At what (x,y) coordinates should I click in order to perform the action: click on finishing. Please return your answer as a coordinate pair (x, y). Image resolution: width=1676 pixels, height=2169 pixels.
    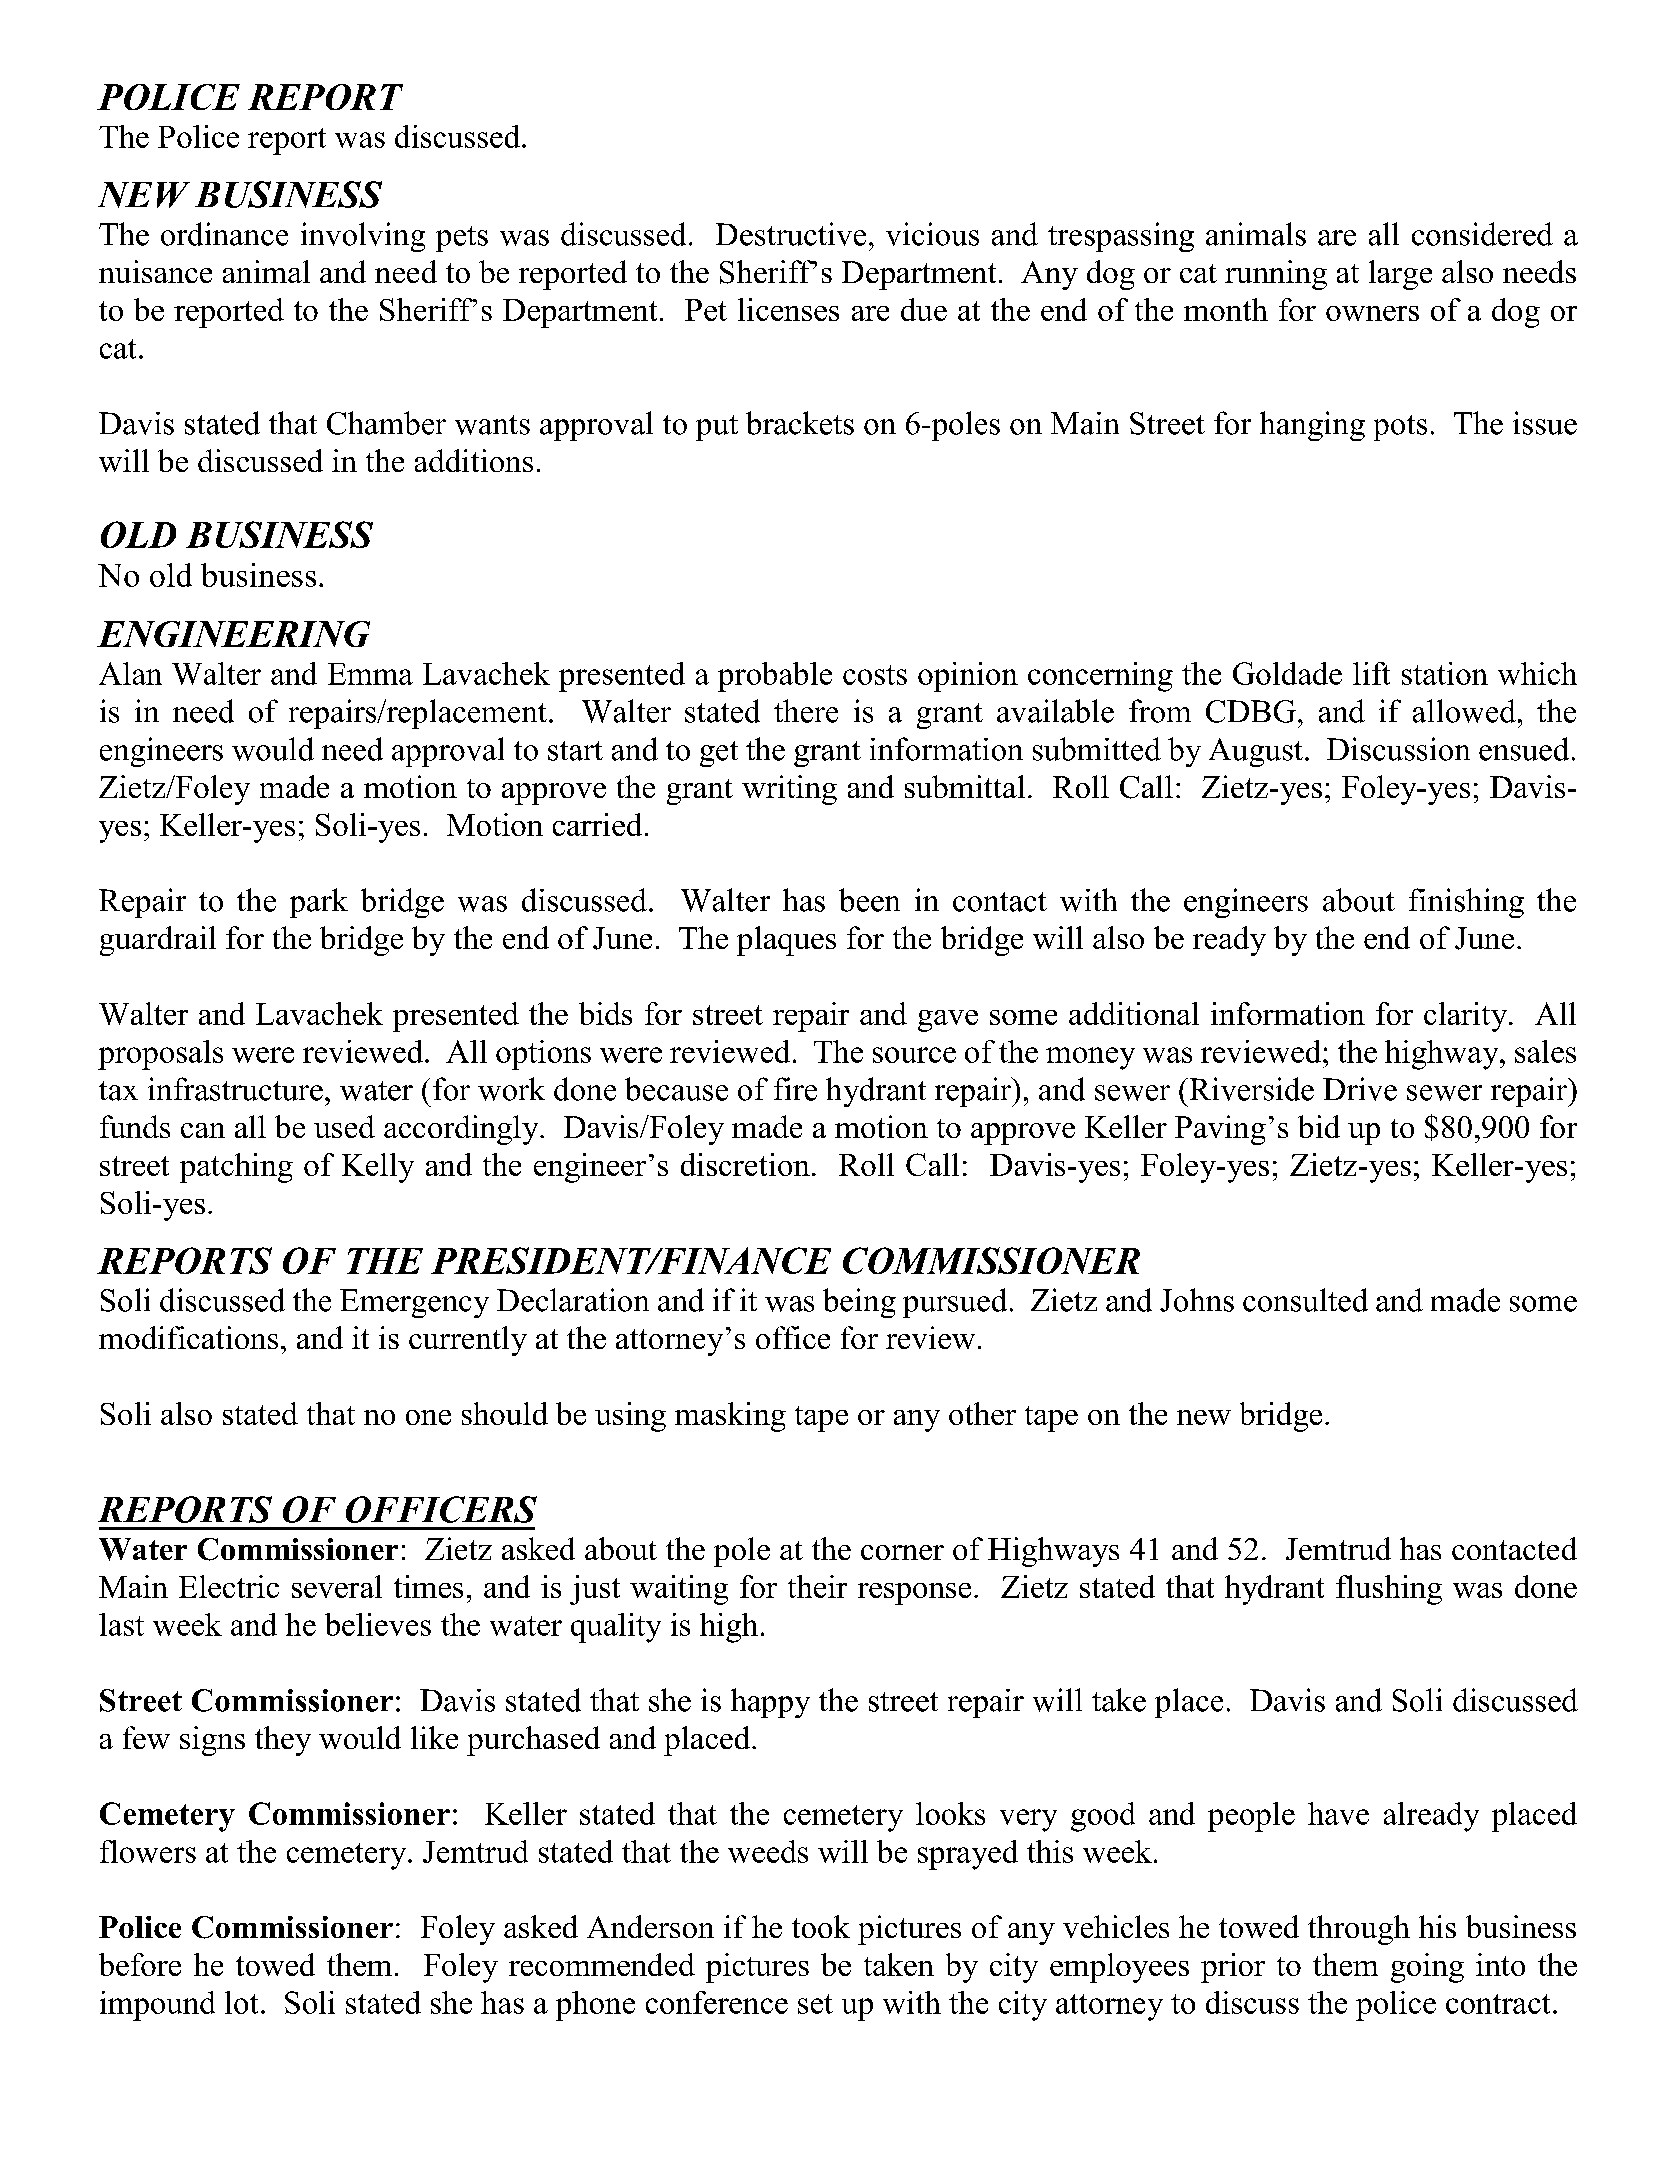
    Looking at the image, I should click on (1466, 903).
